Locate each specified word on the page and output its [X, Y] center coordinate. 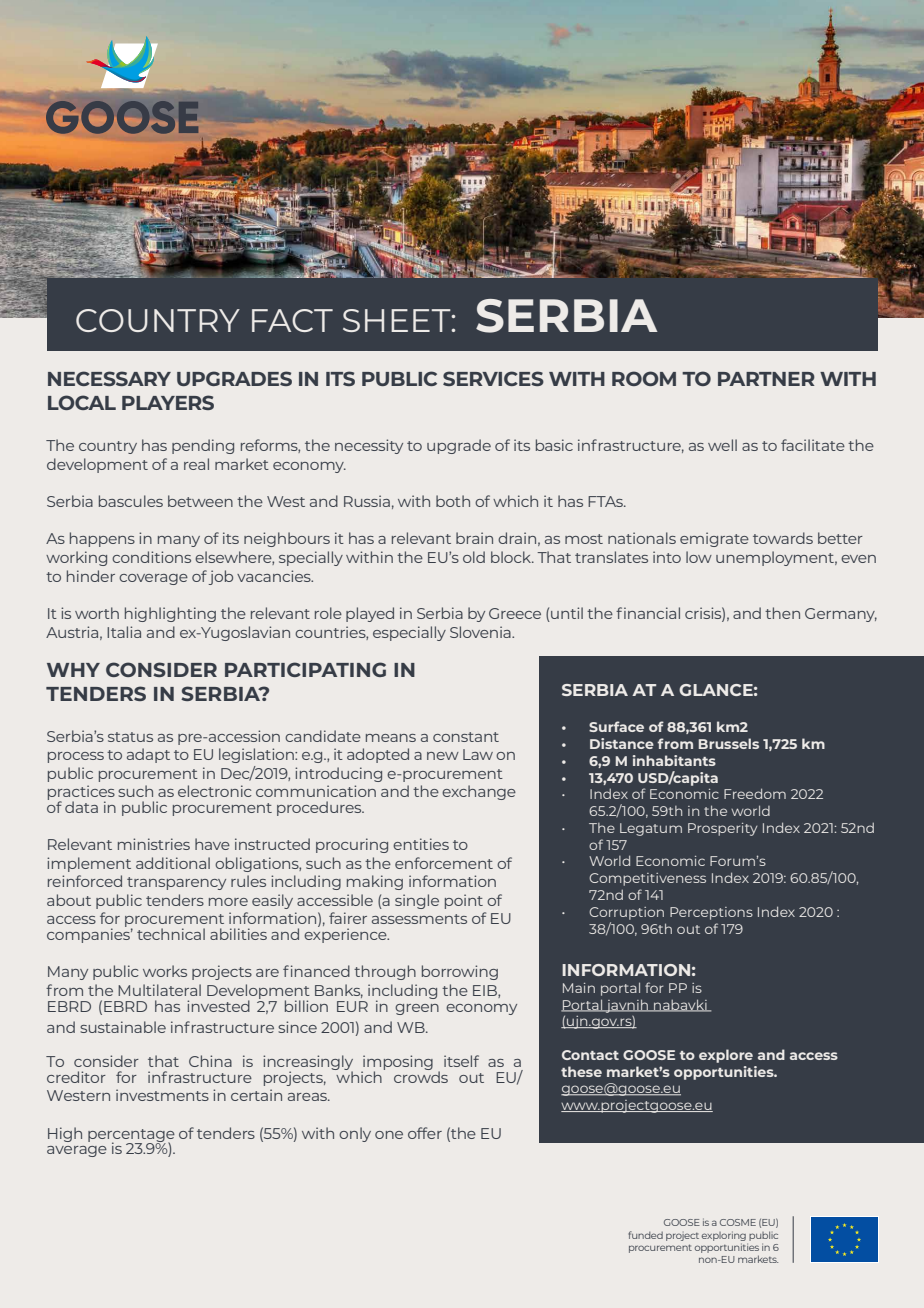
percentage [131, 1136]
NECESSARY [109, 378]
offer [425, 1133]
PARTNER [766, 379]
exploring [724, 1236]
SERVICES [493, 378]
